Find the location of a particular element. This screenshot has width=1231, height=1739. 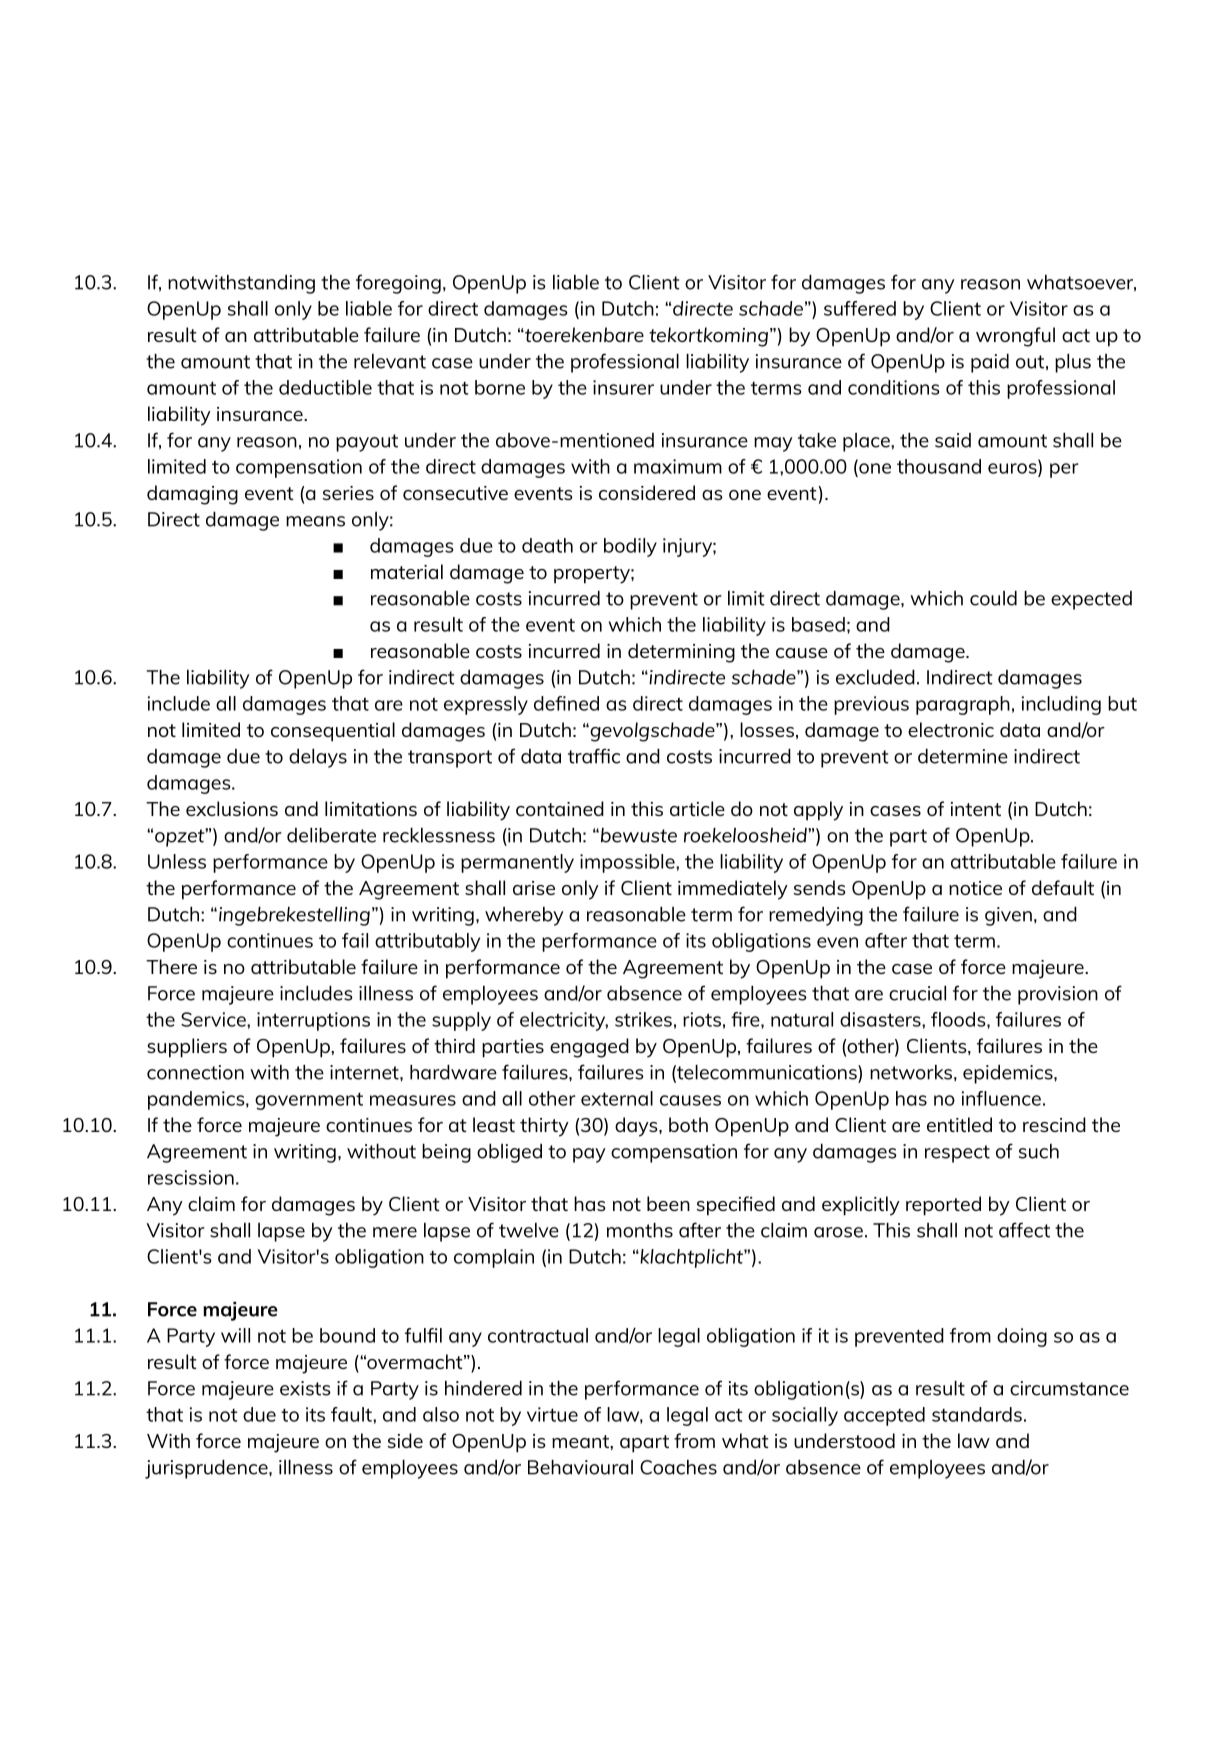

paragraph is located at coordinates (963, 705).
